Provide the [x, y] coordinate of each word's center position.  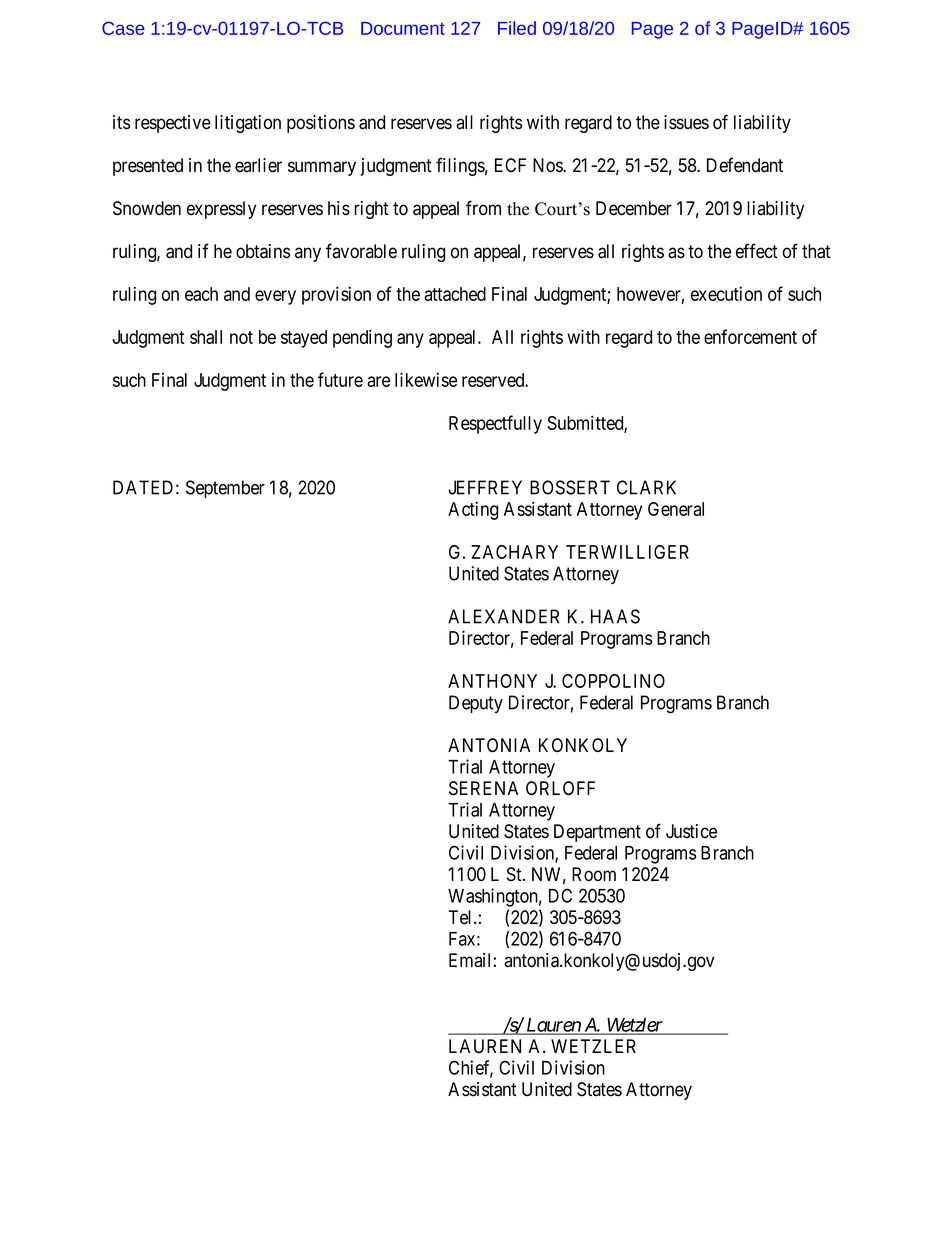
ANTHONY [492, 681]
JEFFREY [485, 487]
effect [757, 251]
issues [686, 122]
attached [455, 294]
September [225, 489]
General [676, 509]
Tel [461, 917]
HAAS [615, 616]
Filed [517, 28]
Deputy [476, 704]
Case [123, 28]
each [201, 294]
